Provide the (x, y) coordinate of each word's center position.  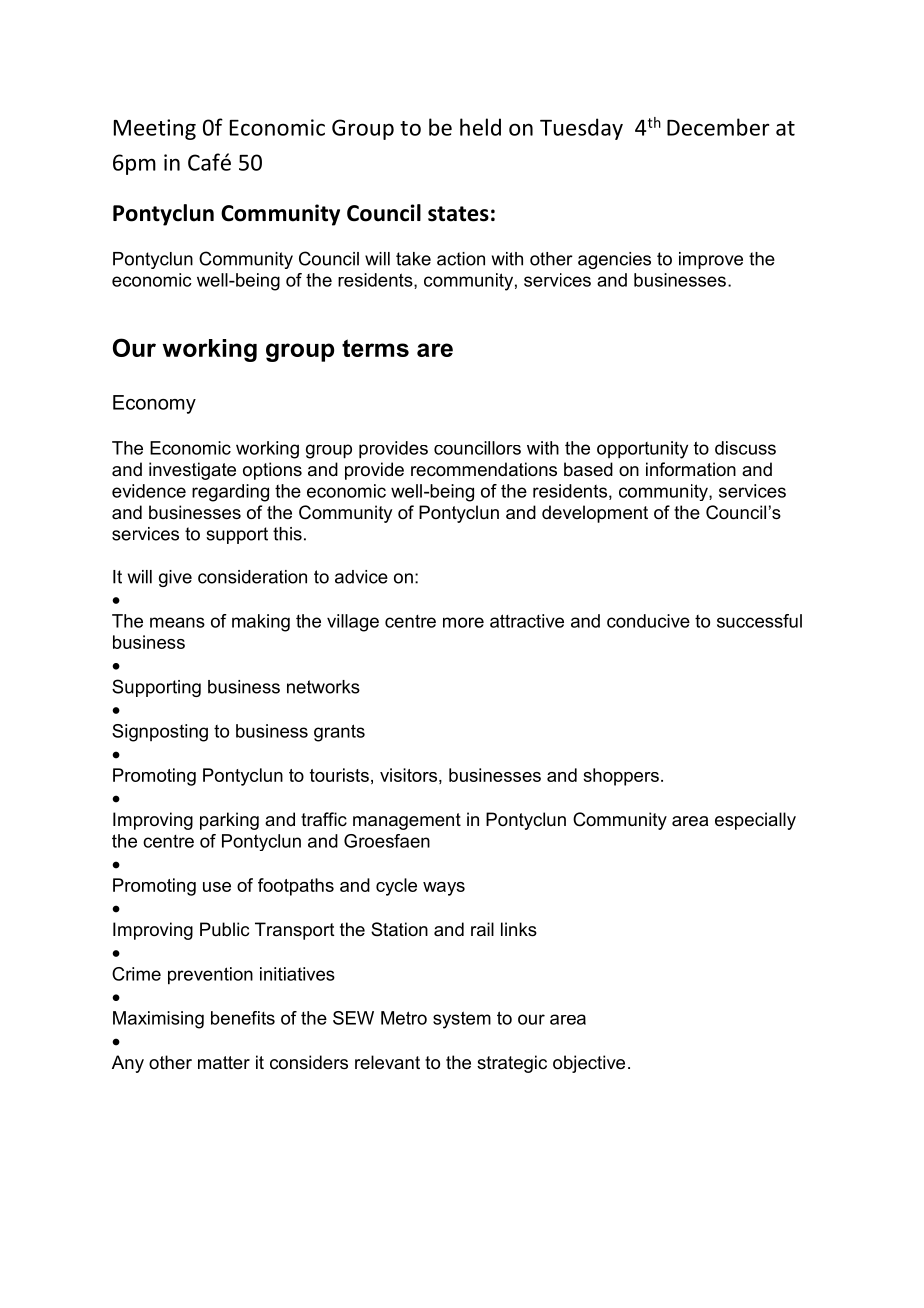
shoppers (621, 777)
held (480, 127)
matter (224, 1062)
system (462, 1020)
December (718, 127)
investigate (192, 471)
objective (589, 1064)
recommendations (484, 469)
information (691, 469)
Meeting (155, 129)
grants (339, 733)
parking (229, 821)
